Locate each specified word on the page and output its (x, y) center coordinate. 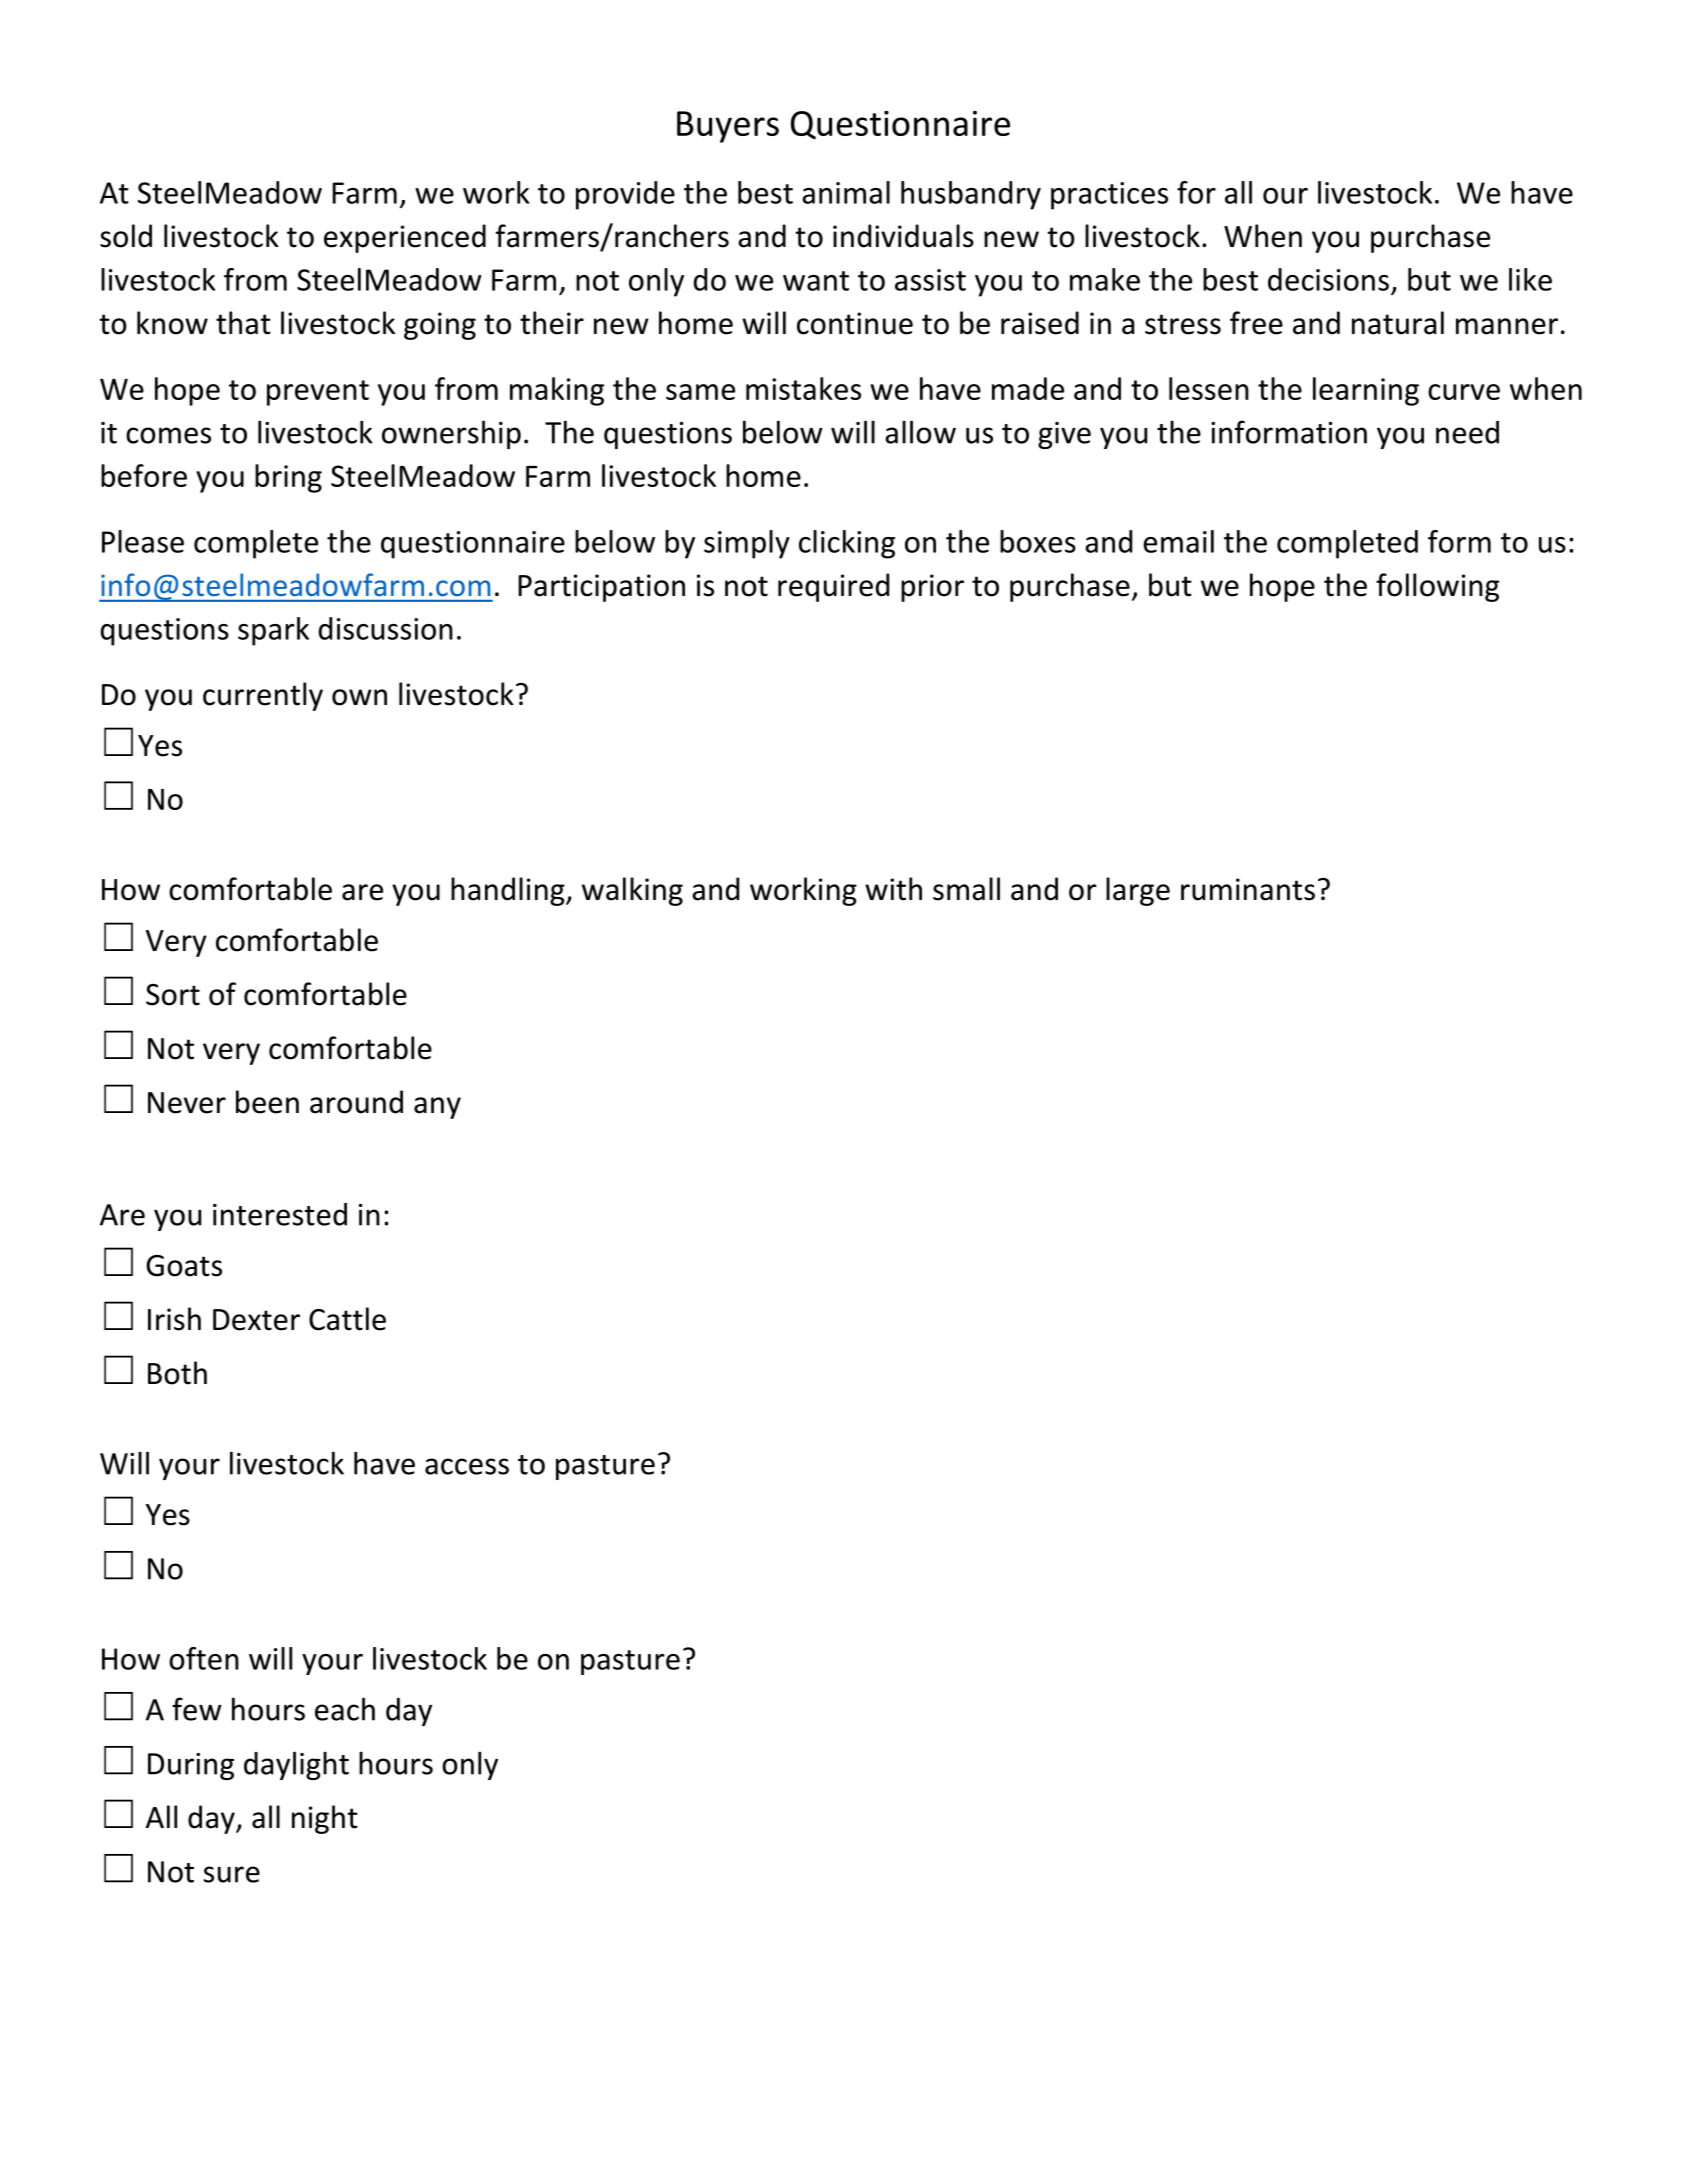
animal (846, 192)
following (1437, 587)
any (437, 1108)
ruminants (1248, 889)
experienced (405, 238)
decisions (1328, 279)
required (833, 587)
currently (263, 696)
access (467, 1466)
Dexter (256, 1320)
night (325, 1819)
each (345, 1709)
